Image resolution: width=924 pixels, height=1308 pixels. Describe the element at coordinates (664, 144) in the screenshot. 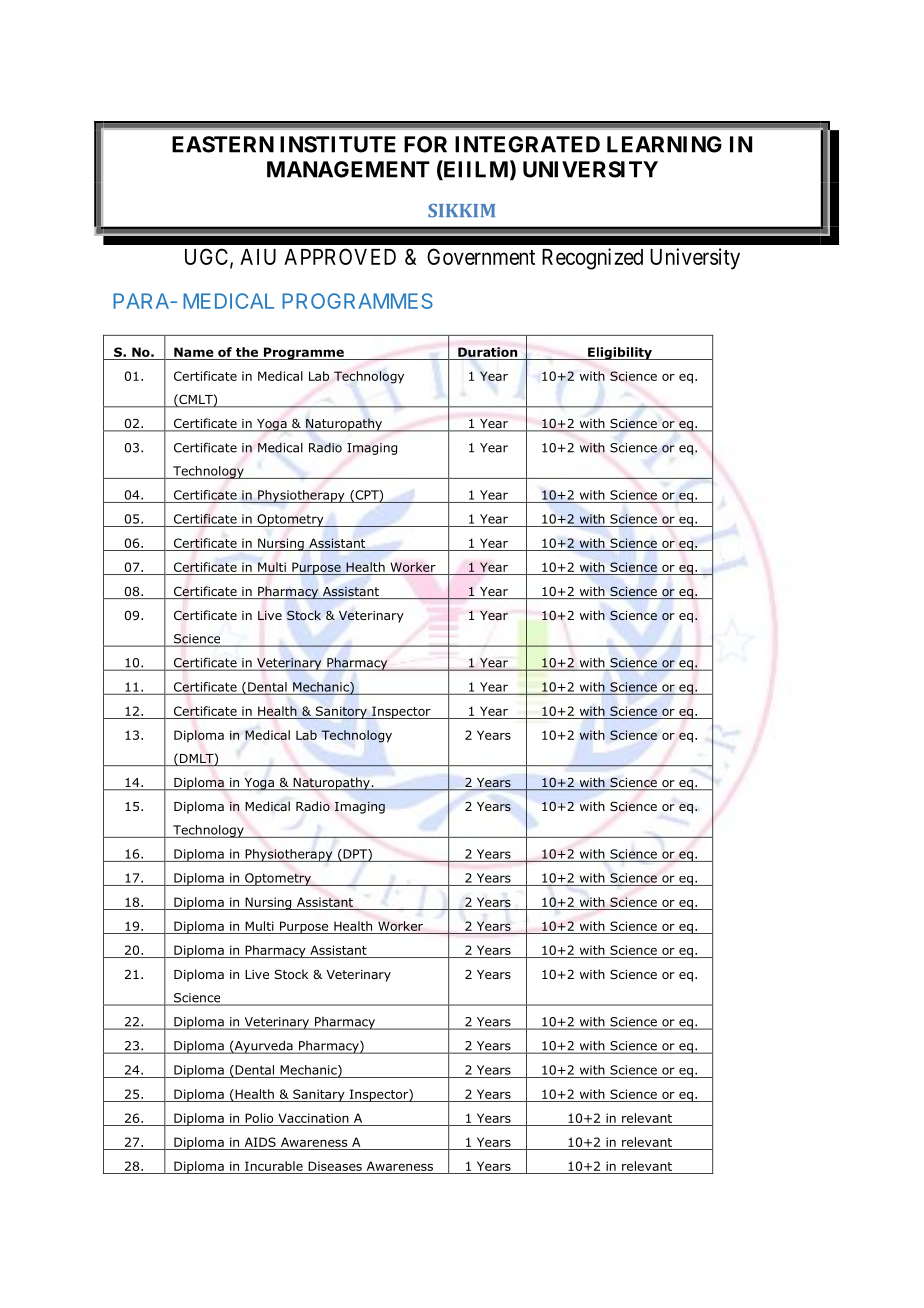

I see `LEARNING` at that location.
